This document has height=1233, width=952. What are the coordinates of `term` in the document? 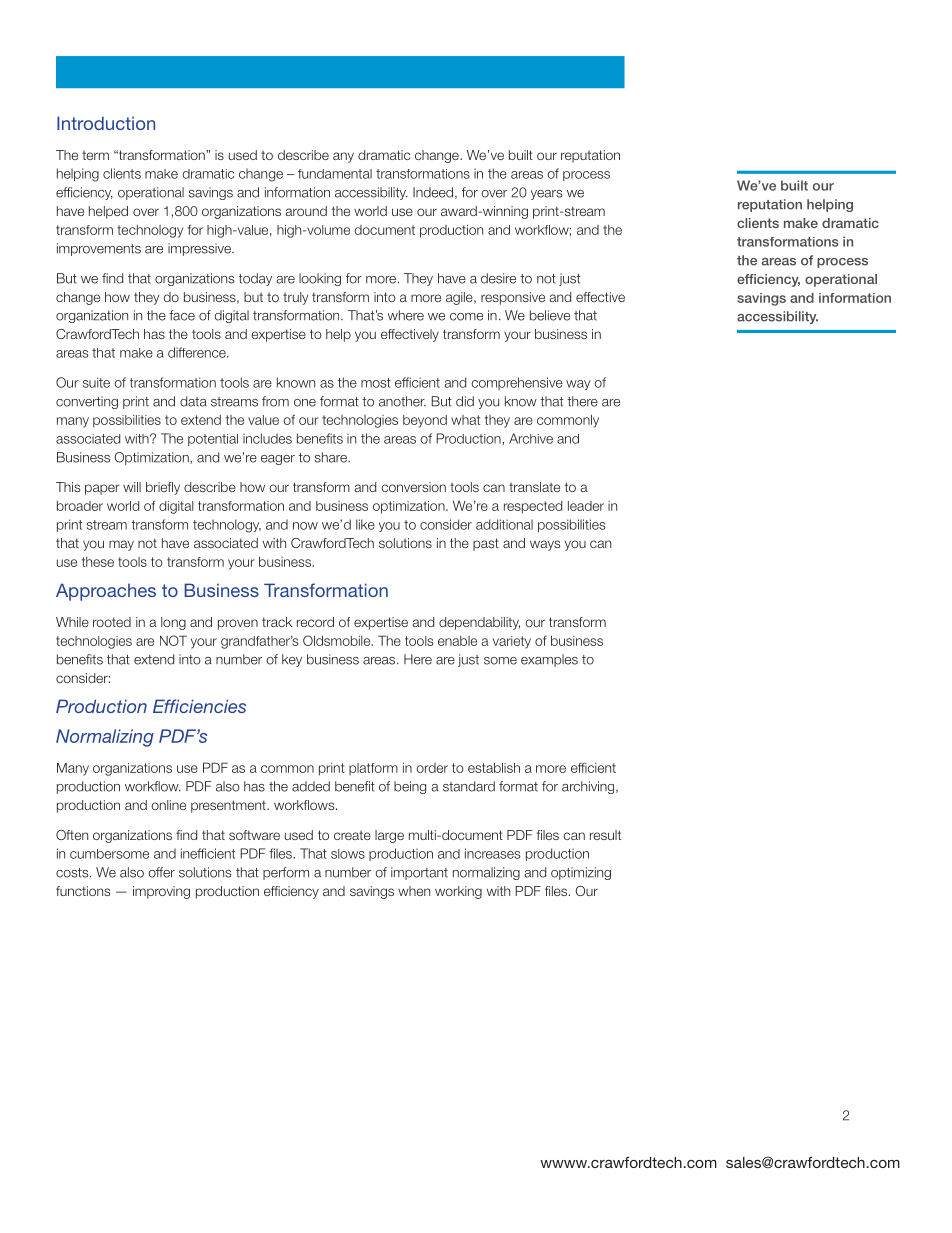 It's located at (95, 155).
